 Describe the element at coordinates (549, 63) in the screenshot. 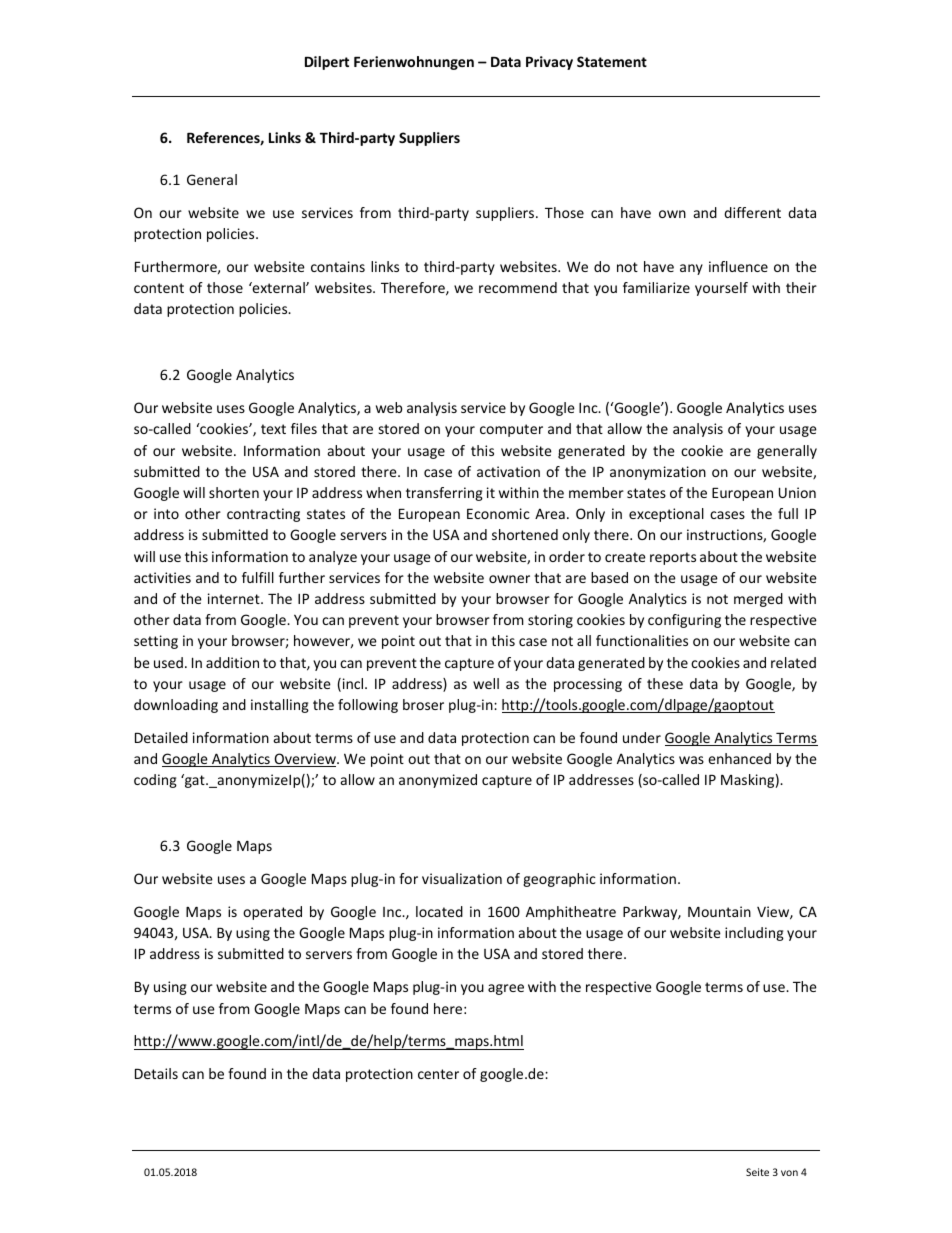

I see `Privacy` at that location.
